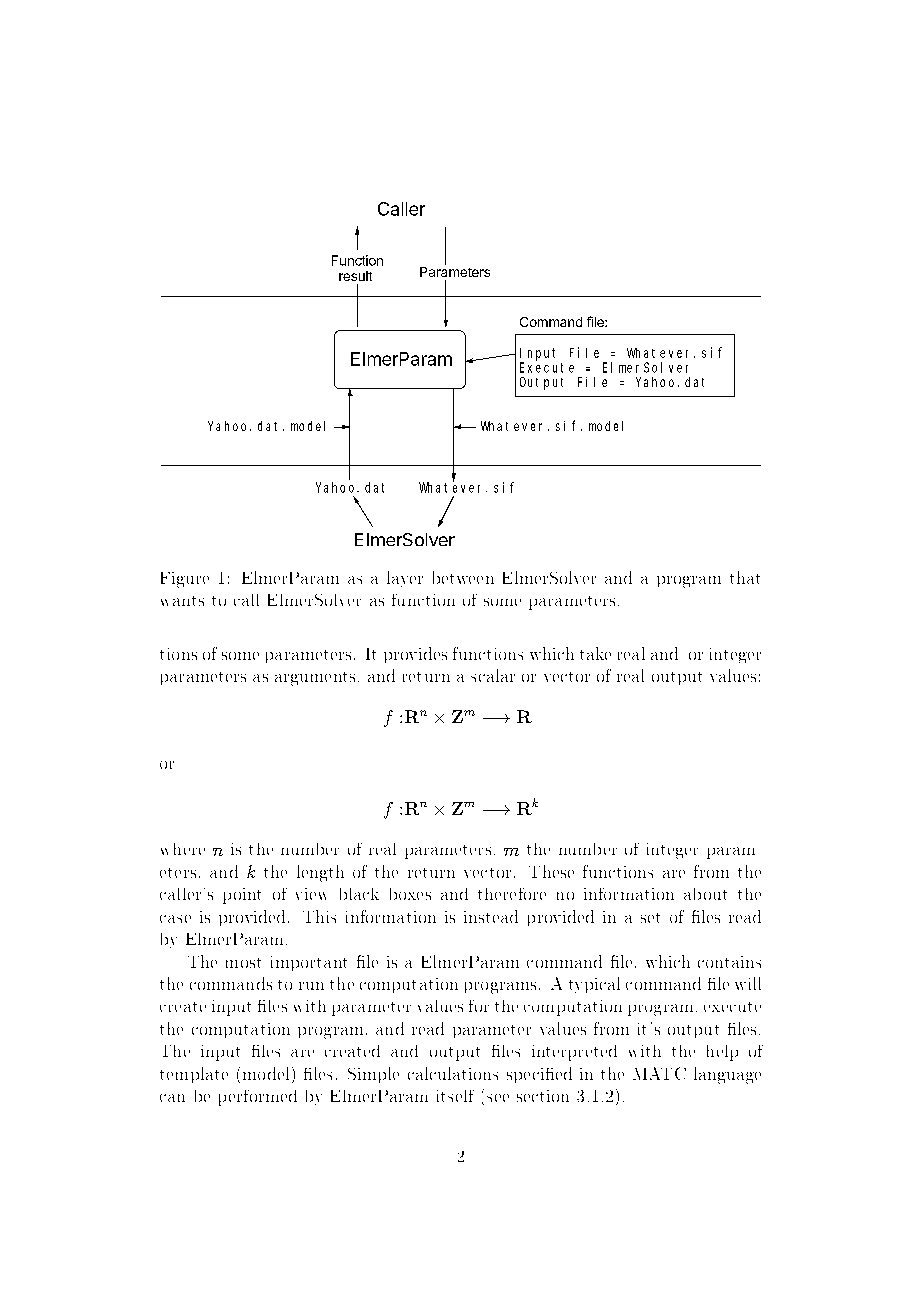 The image size is (924, 1308). Describe the element at coordinates (727, 1075) in the screenshot. I see `language` at that location.
